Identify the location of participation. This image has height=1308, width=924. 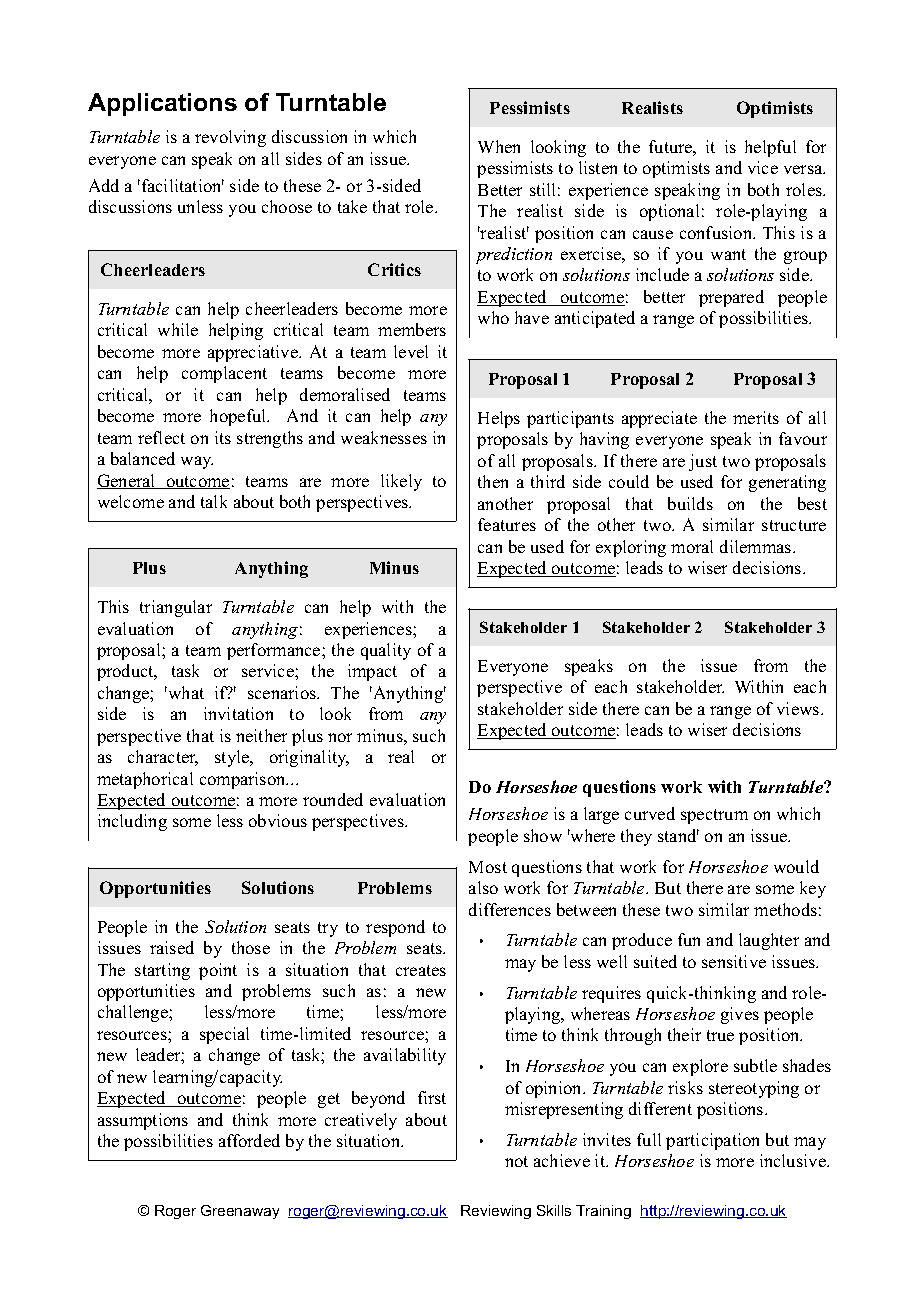
(712, 1141).
